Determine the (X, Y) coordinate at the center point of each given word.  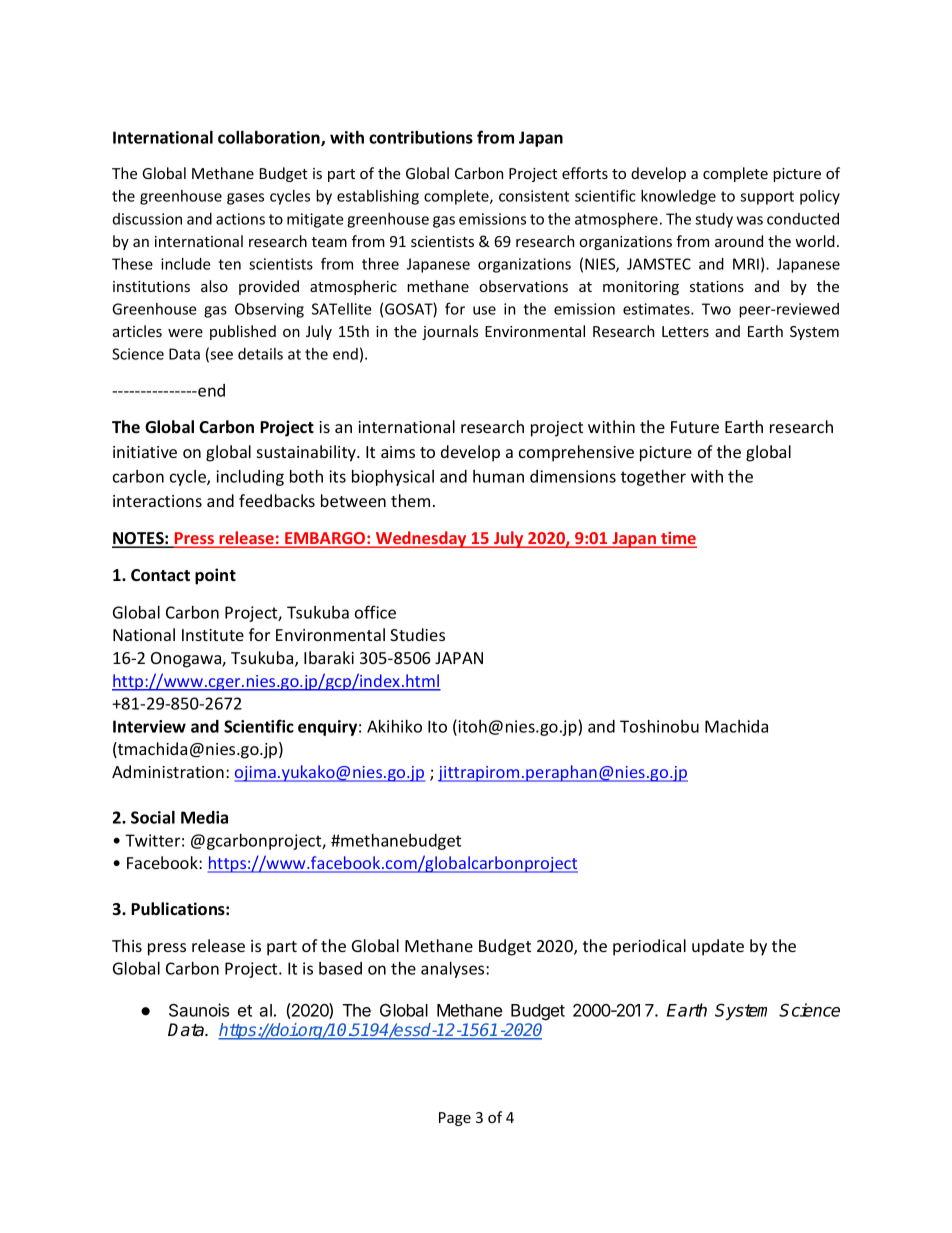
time (678, 539)
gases (245, 199)
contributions (421, 137)
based (340, 968)
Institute (213, 635)
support (767, 198)
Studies (417, 634)
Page (455, 1119)
